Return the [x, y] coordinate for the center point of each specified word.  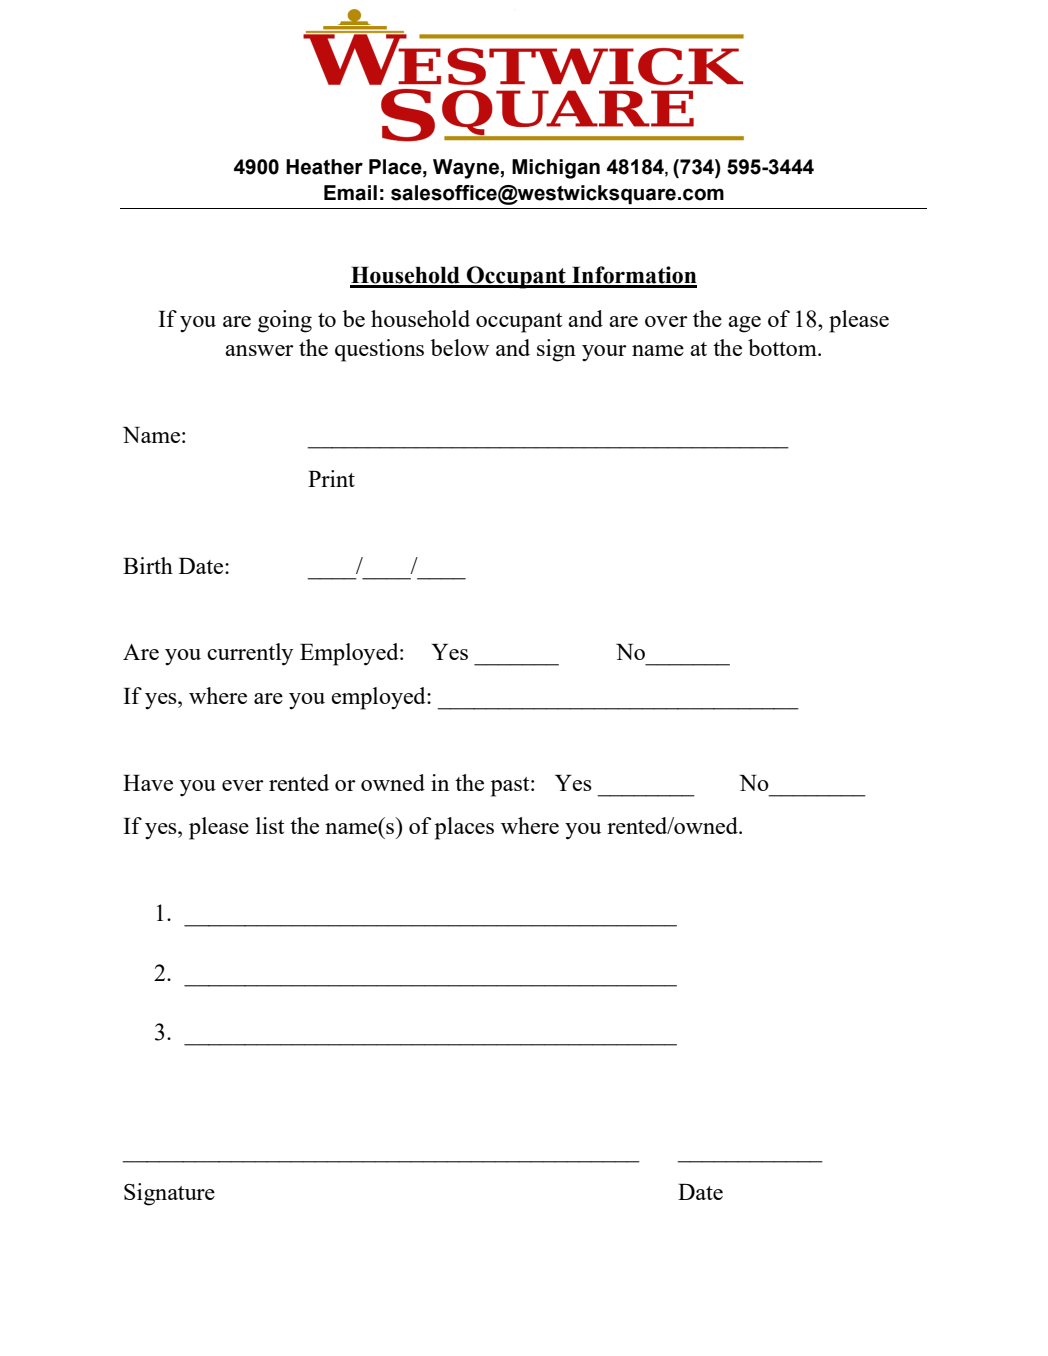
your [604, 353]
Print [331, 478]
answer [259, 350]
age [744, 324]
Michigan [556, 169]
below [460, 347]
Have [148, 783]
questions [379, 350]
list [270, 825]
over [666, 321]
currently [250, 654]
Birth [148, 565]
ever [243, 785]
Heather [324, 167]
